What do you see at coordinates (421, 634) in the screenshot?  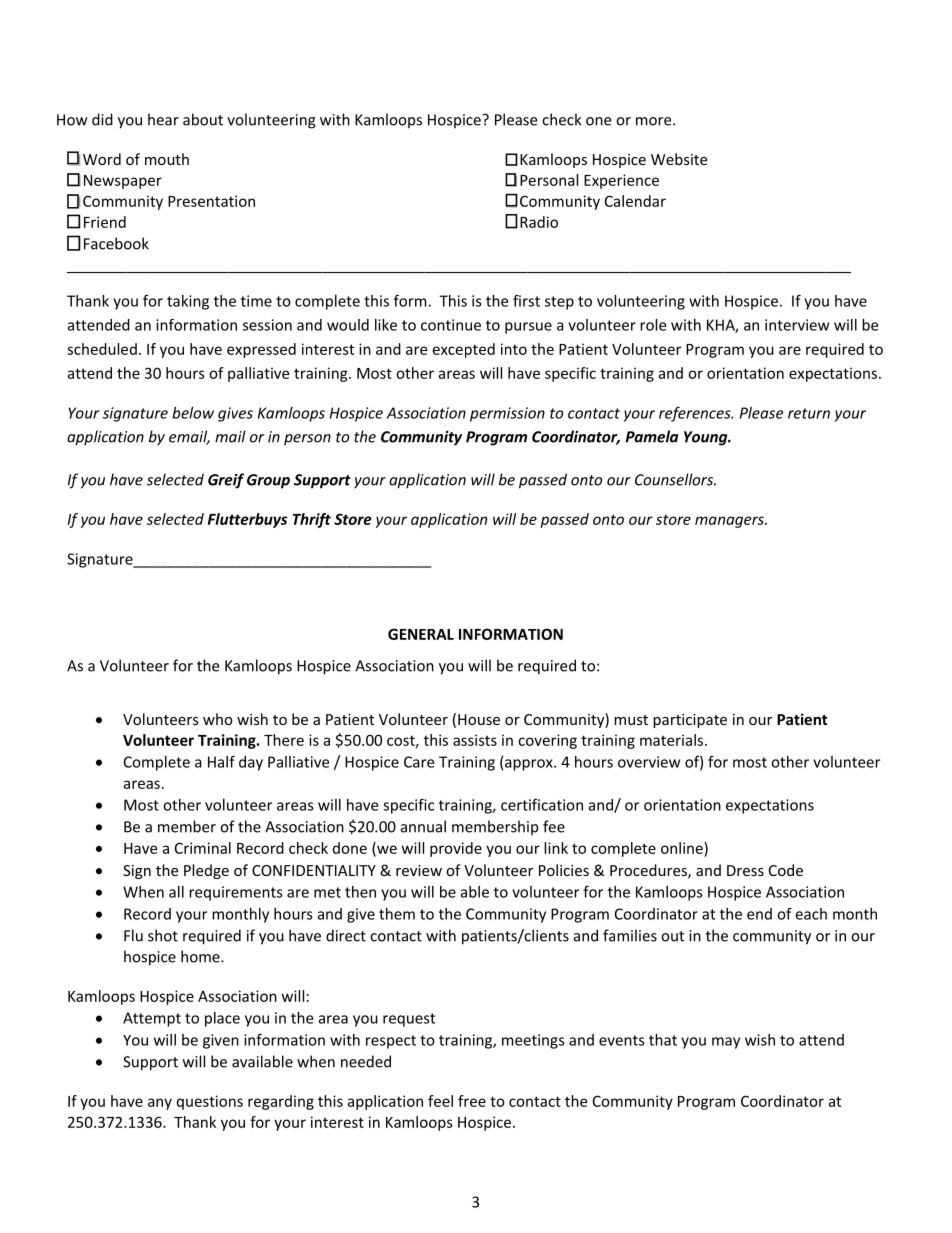 I see `GENERAL` at bounding box center [421, 634].
